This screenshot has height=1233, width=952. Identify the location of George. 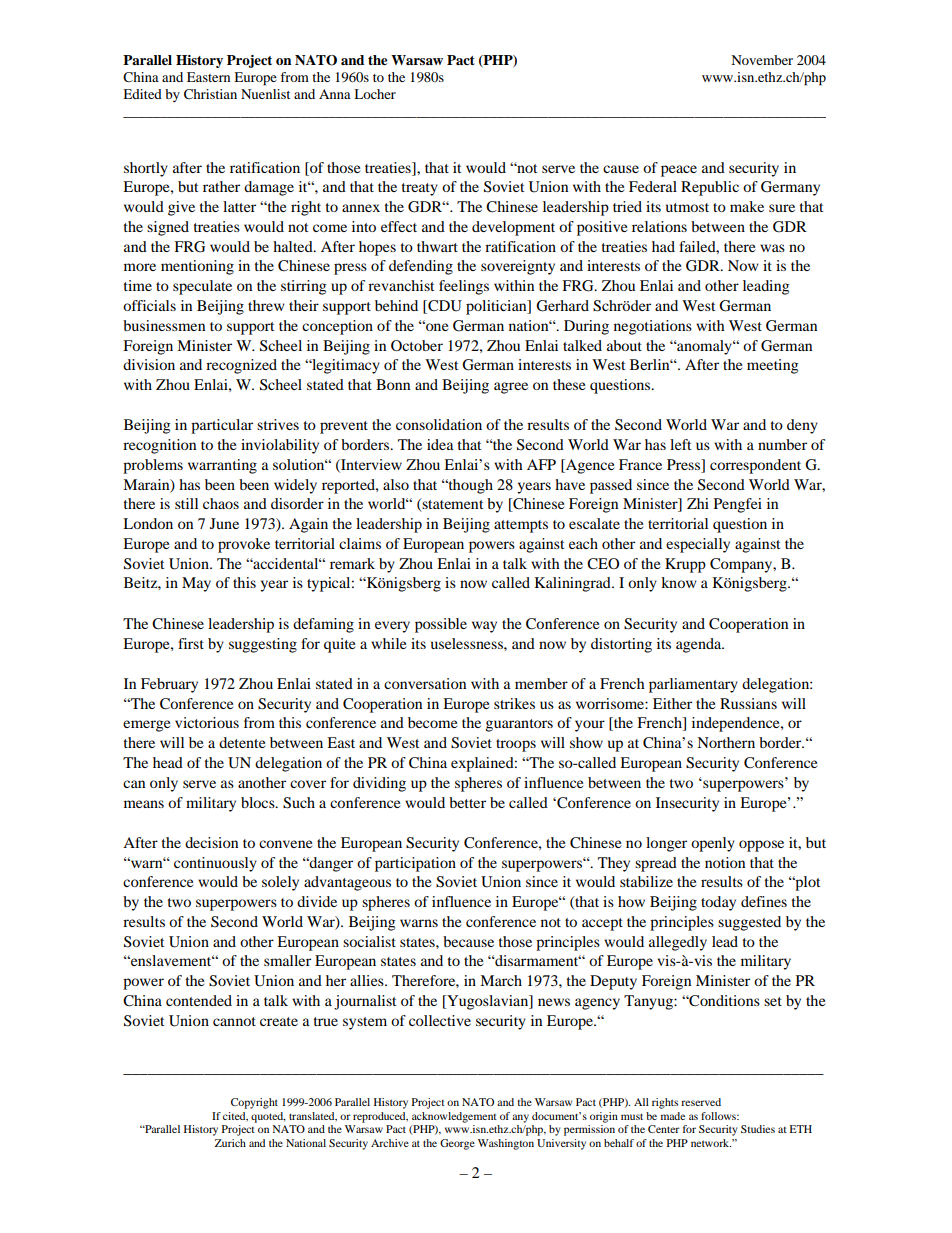
(457, 1144).
